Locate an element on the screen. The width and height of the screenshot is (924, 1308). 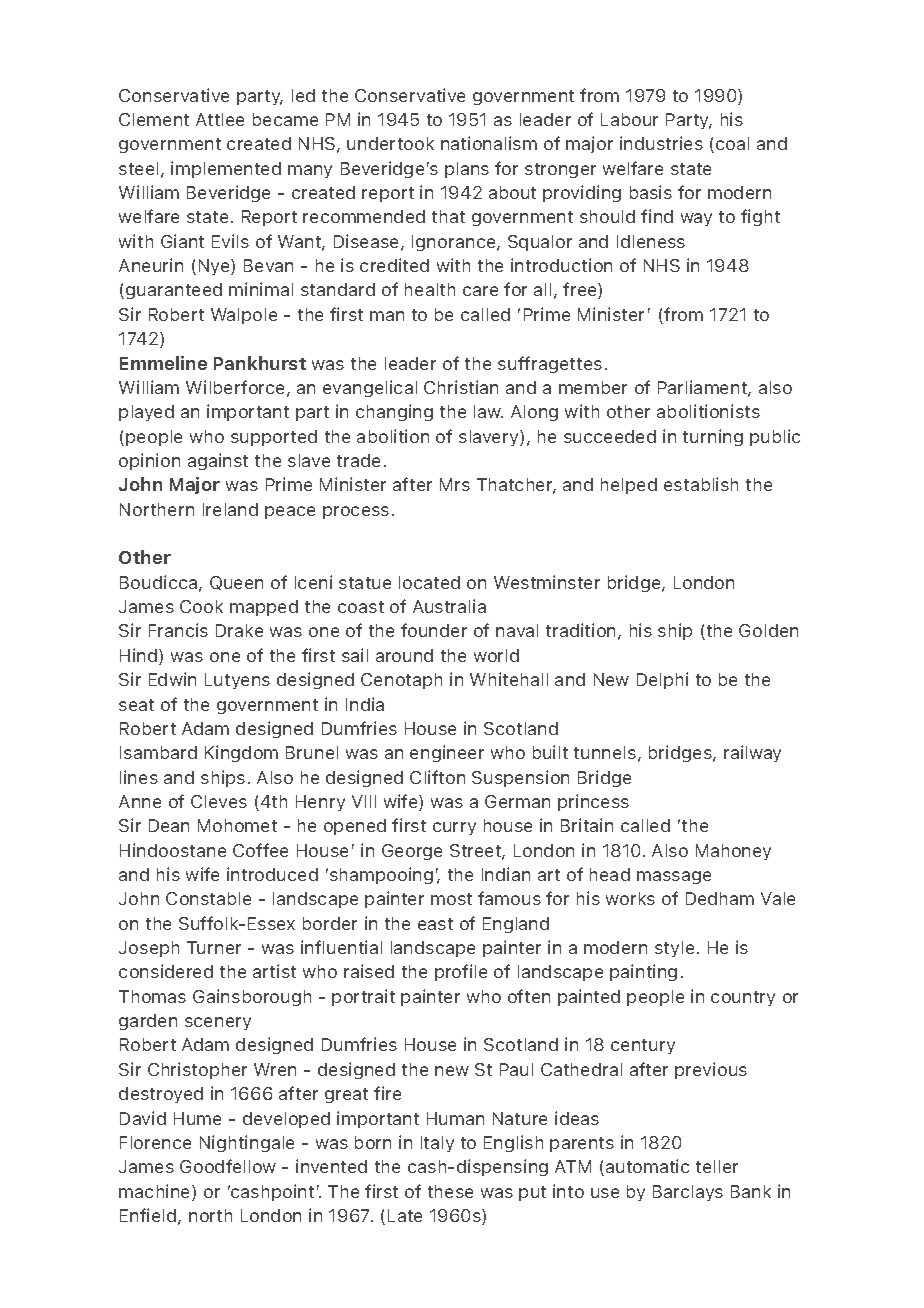
establish is located at coordinates (701, 484).
